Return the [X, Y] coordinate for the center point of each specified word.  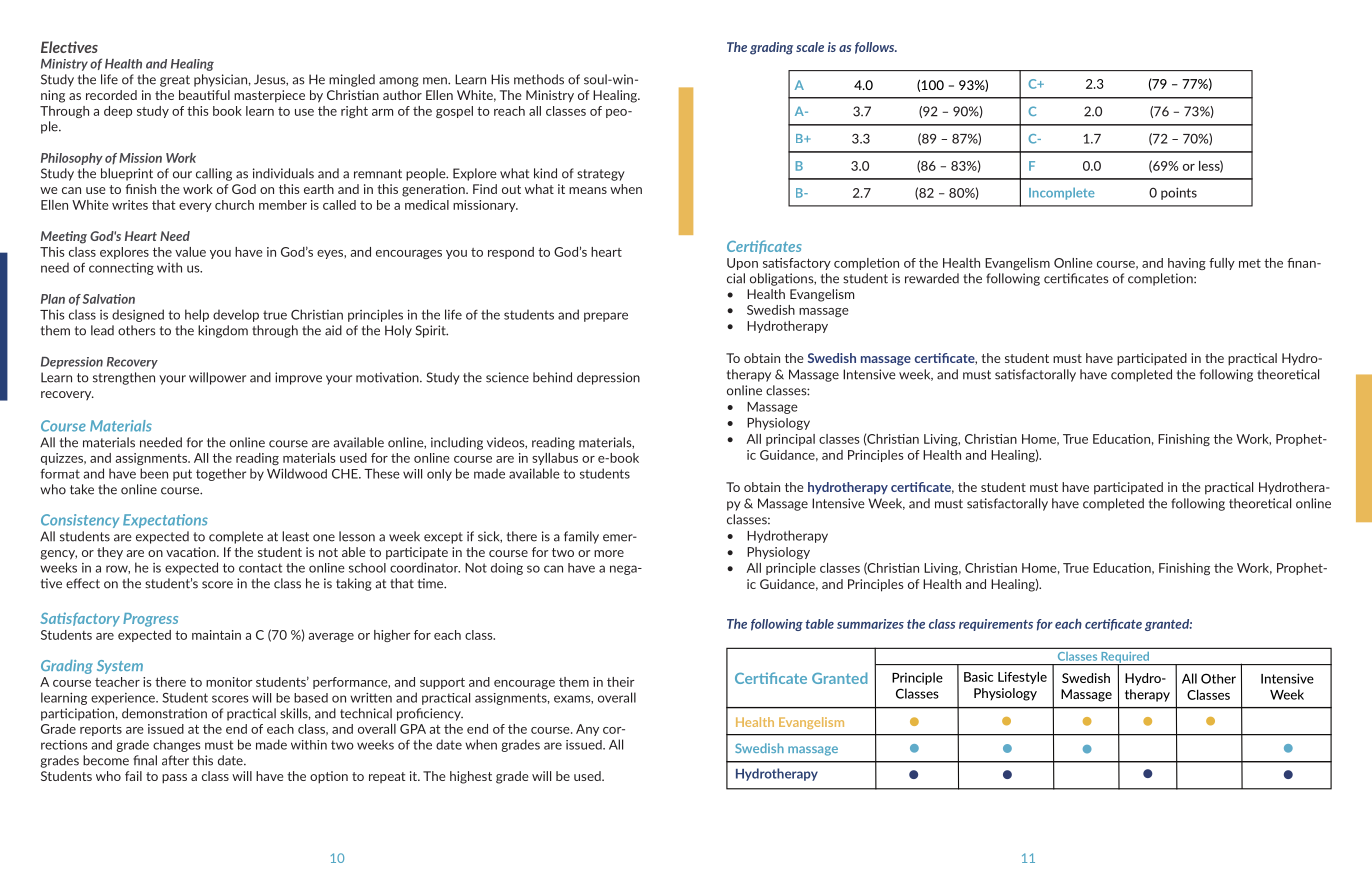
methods [539, 79]
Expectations [165, 521]
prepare [606, 317]
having [1187, 264]
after [175, 760]
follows [876, 48]
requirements [996, 625]
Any [587, 730]
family [581, 537]
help [197, 315]
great [175, 81]
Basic [978, 677]
